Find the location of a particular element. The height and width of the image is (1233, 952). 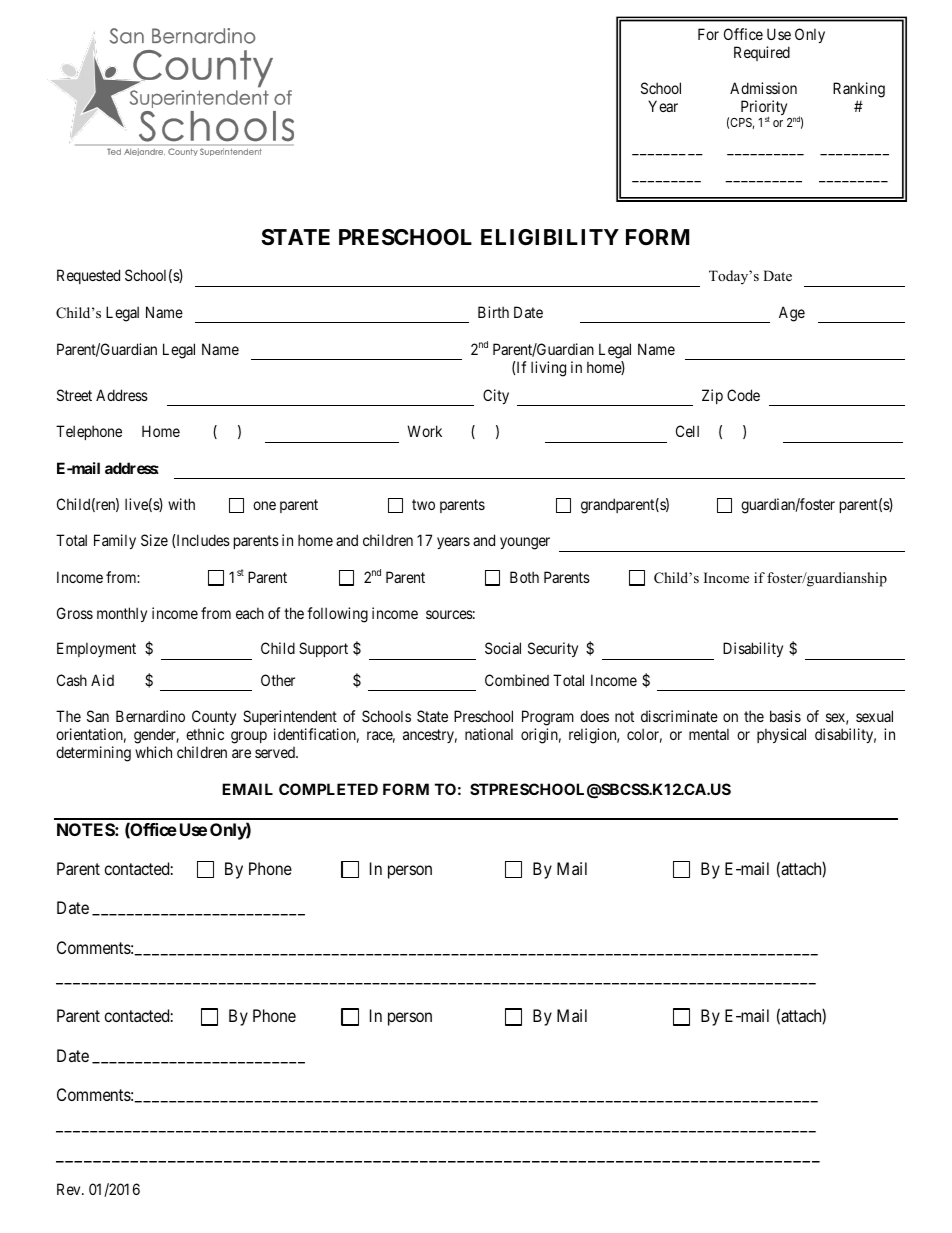

which is located at coordinates (153, 752).
